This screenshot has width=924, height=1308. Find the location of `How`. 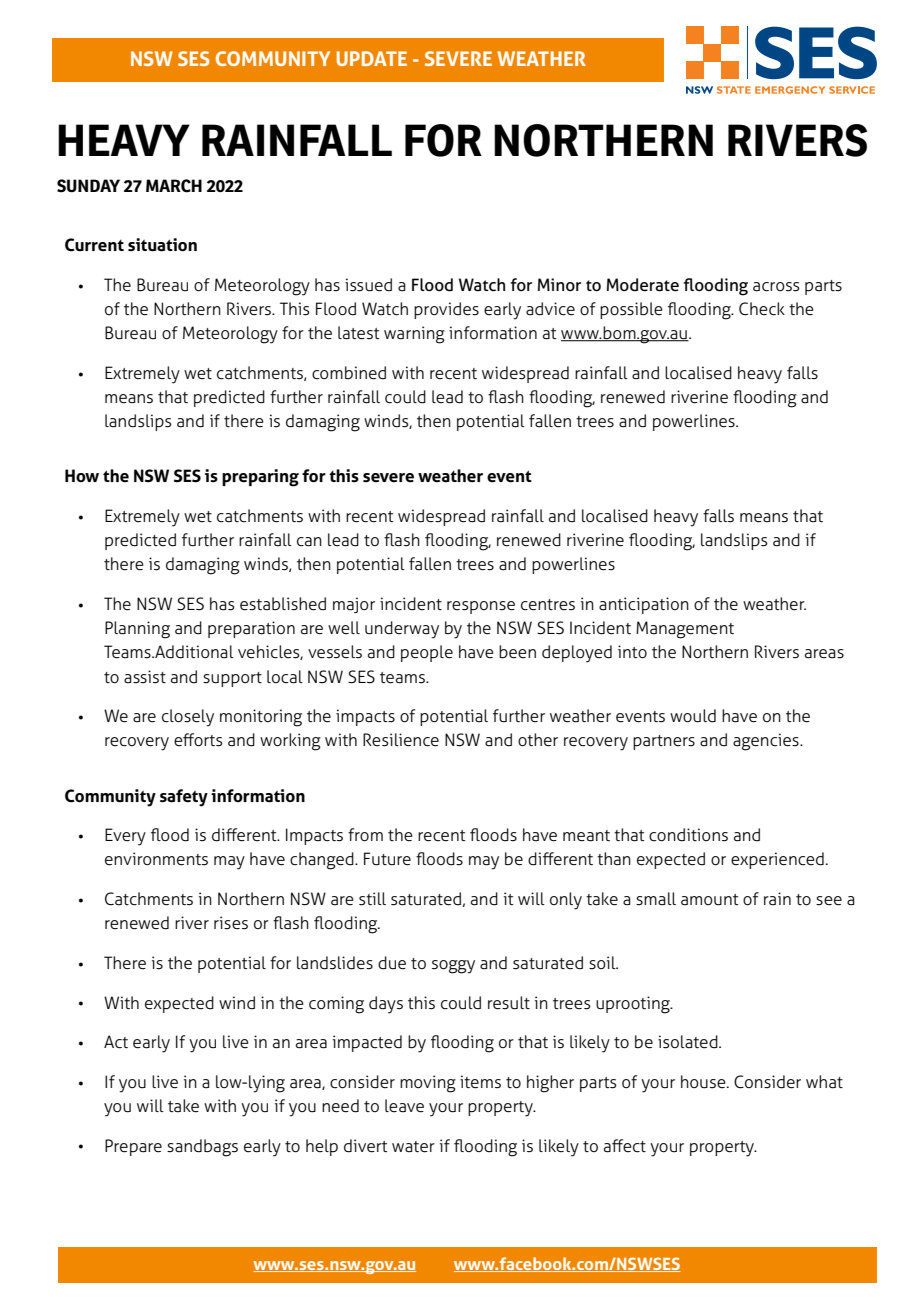

How is located at coordinates (82, 475).
